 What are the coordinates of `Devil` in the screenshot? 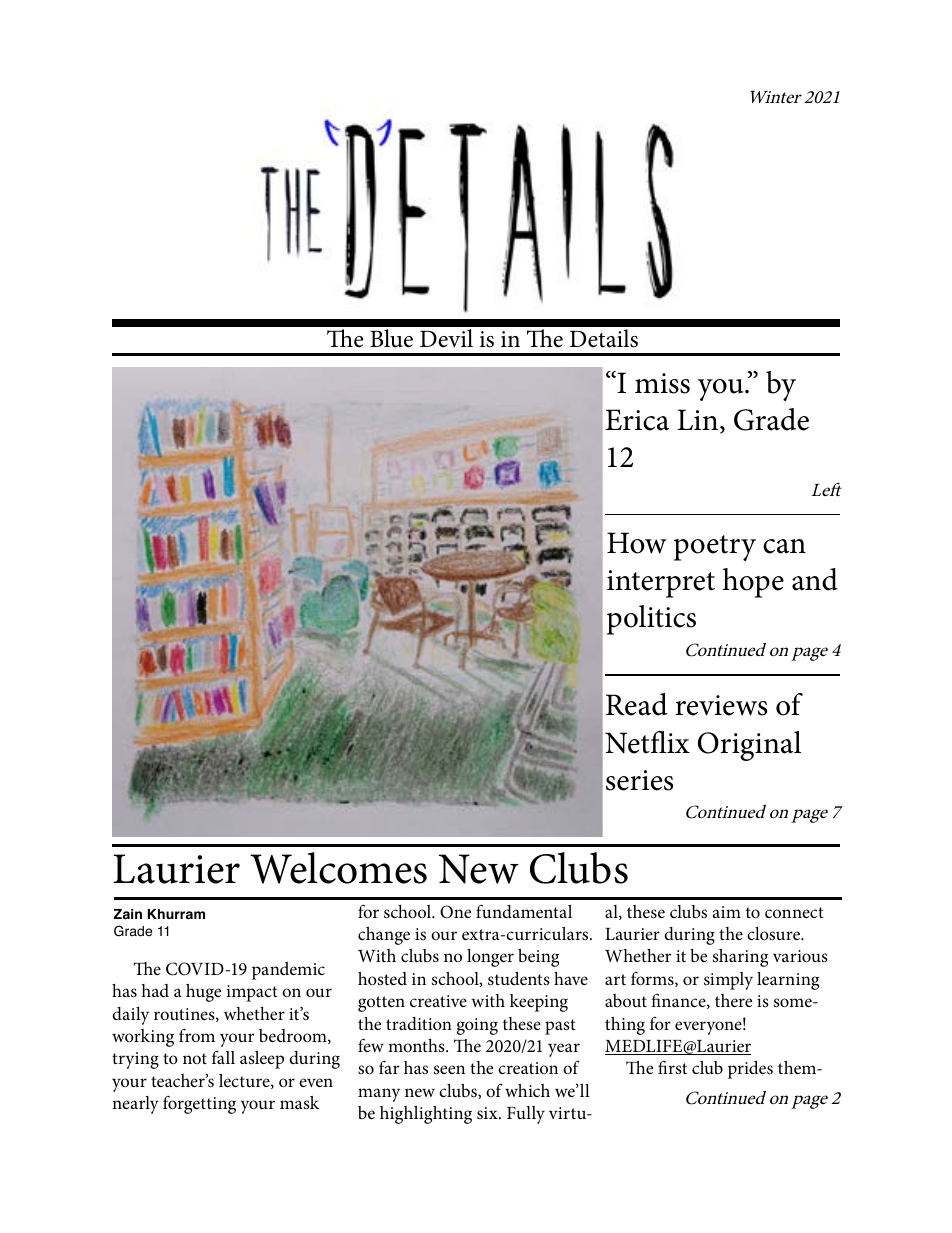 It's located at (446, 338).
